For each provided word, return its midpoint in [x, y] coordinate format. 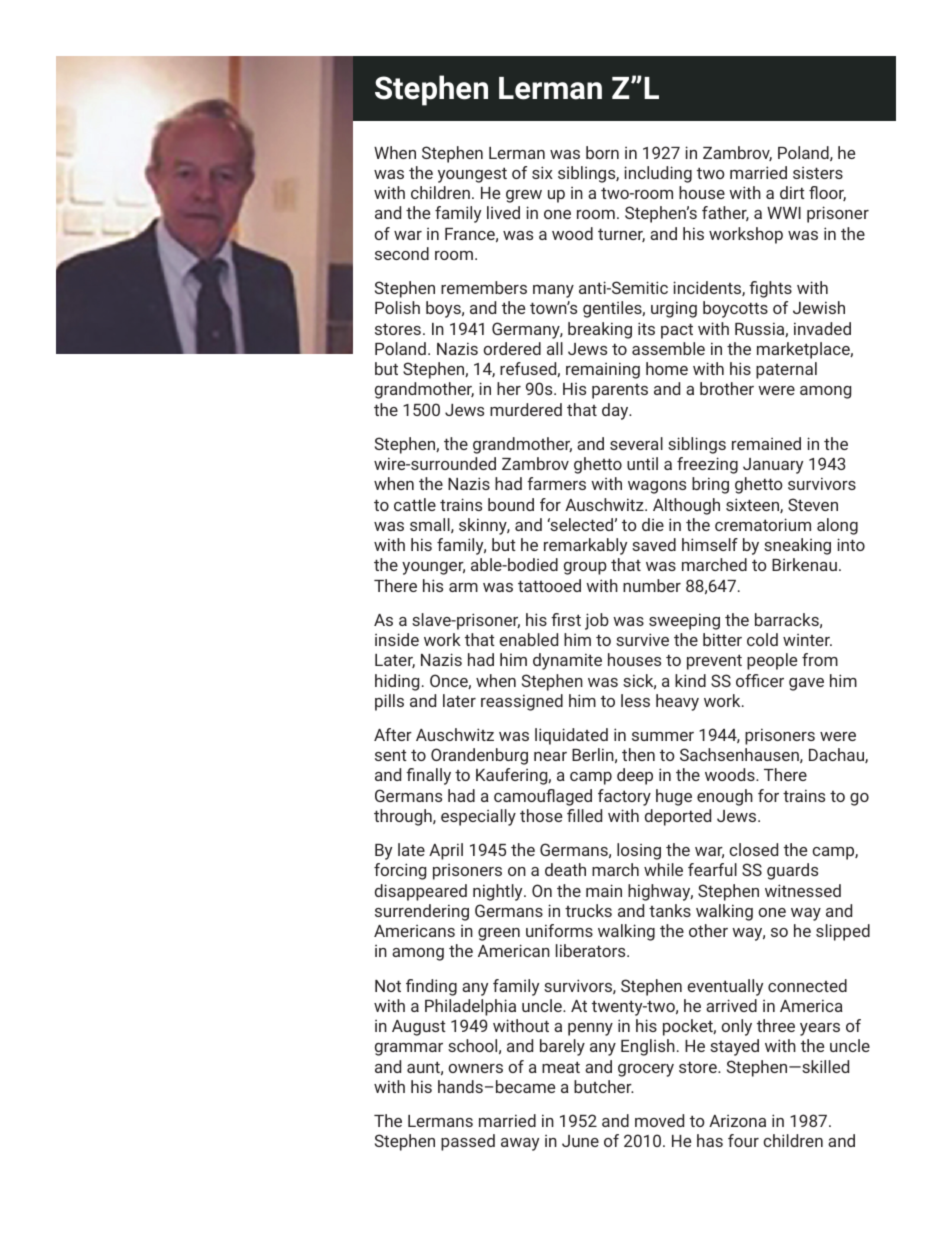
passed [468, 1142]
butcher [604, 1086]
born [602, 152]
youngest [472, 175]
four [743, 1140]
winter [807, 640]
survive [642, 639]
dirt [792, 192]
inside [397, 639]
